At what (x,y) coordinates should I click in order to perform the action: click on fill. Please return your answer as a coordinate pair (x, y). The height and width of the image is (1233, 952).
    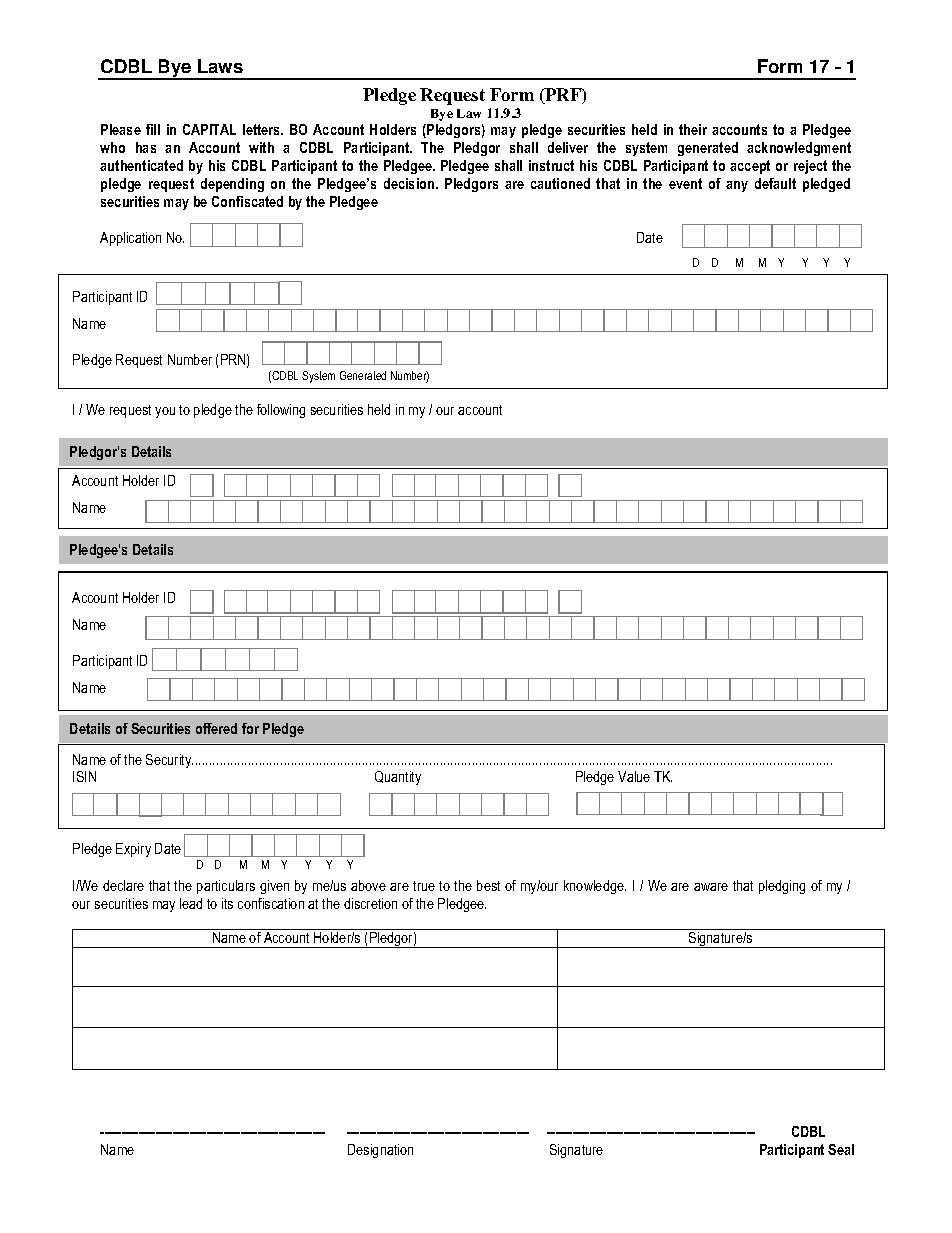
    Looking at the image, I should click on (153, 129).
